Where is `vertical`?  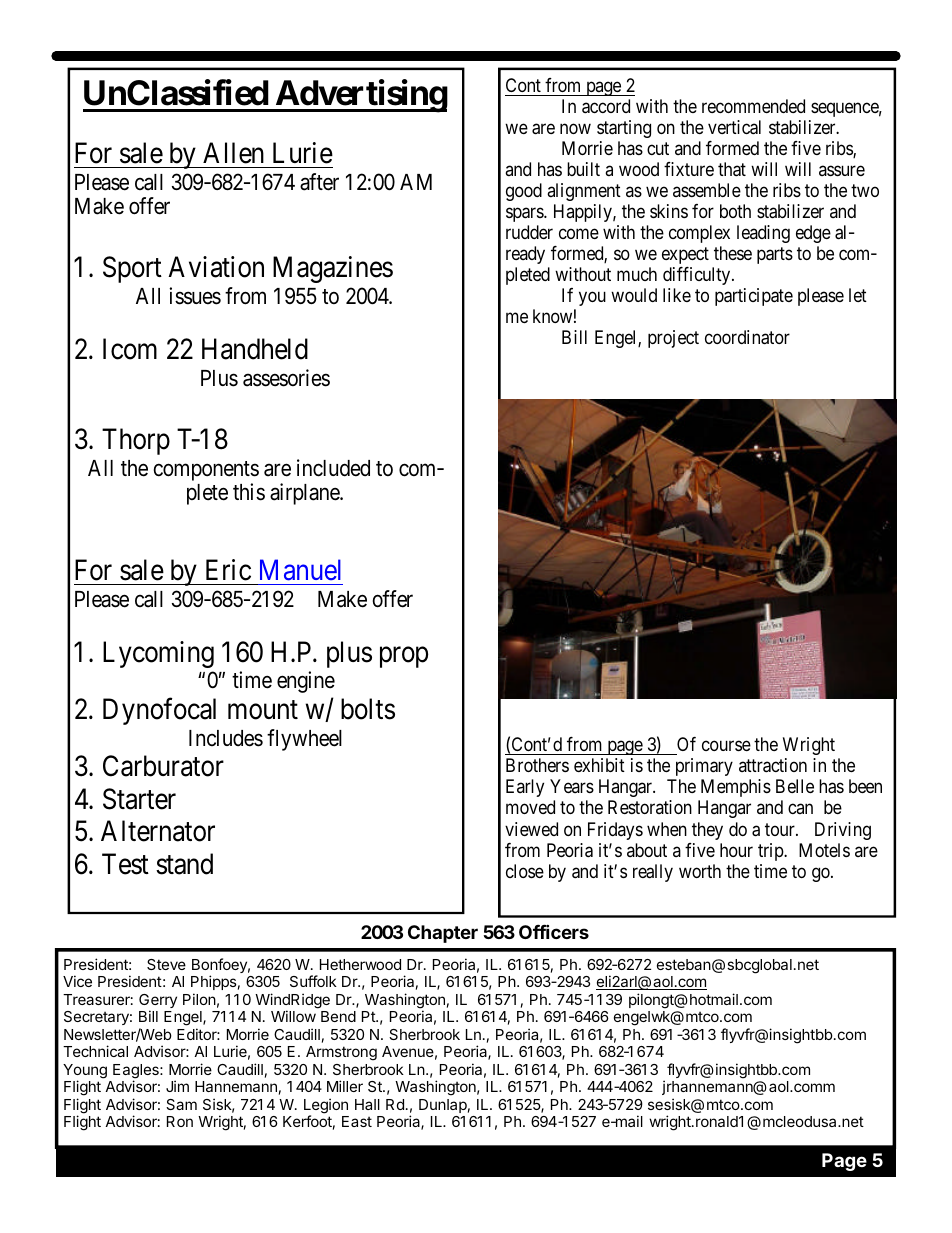
vertical is located at coordinates (734, 127).
